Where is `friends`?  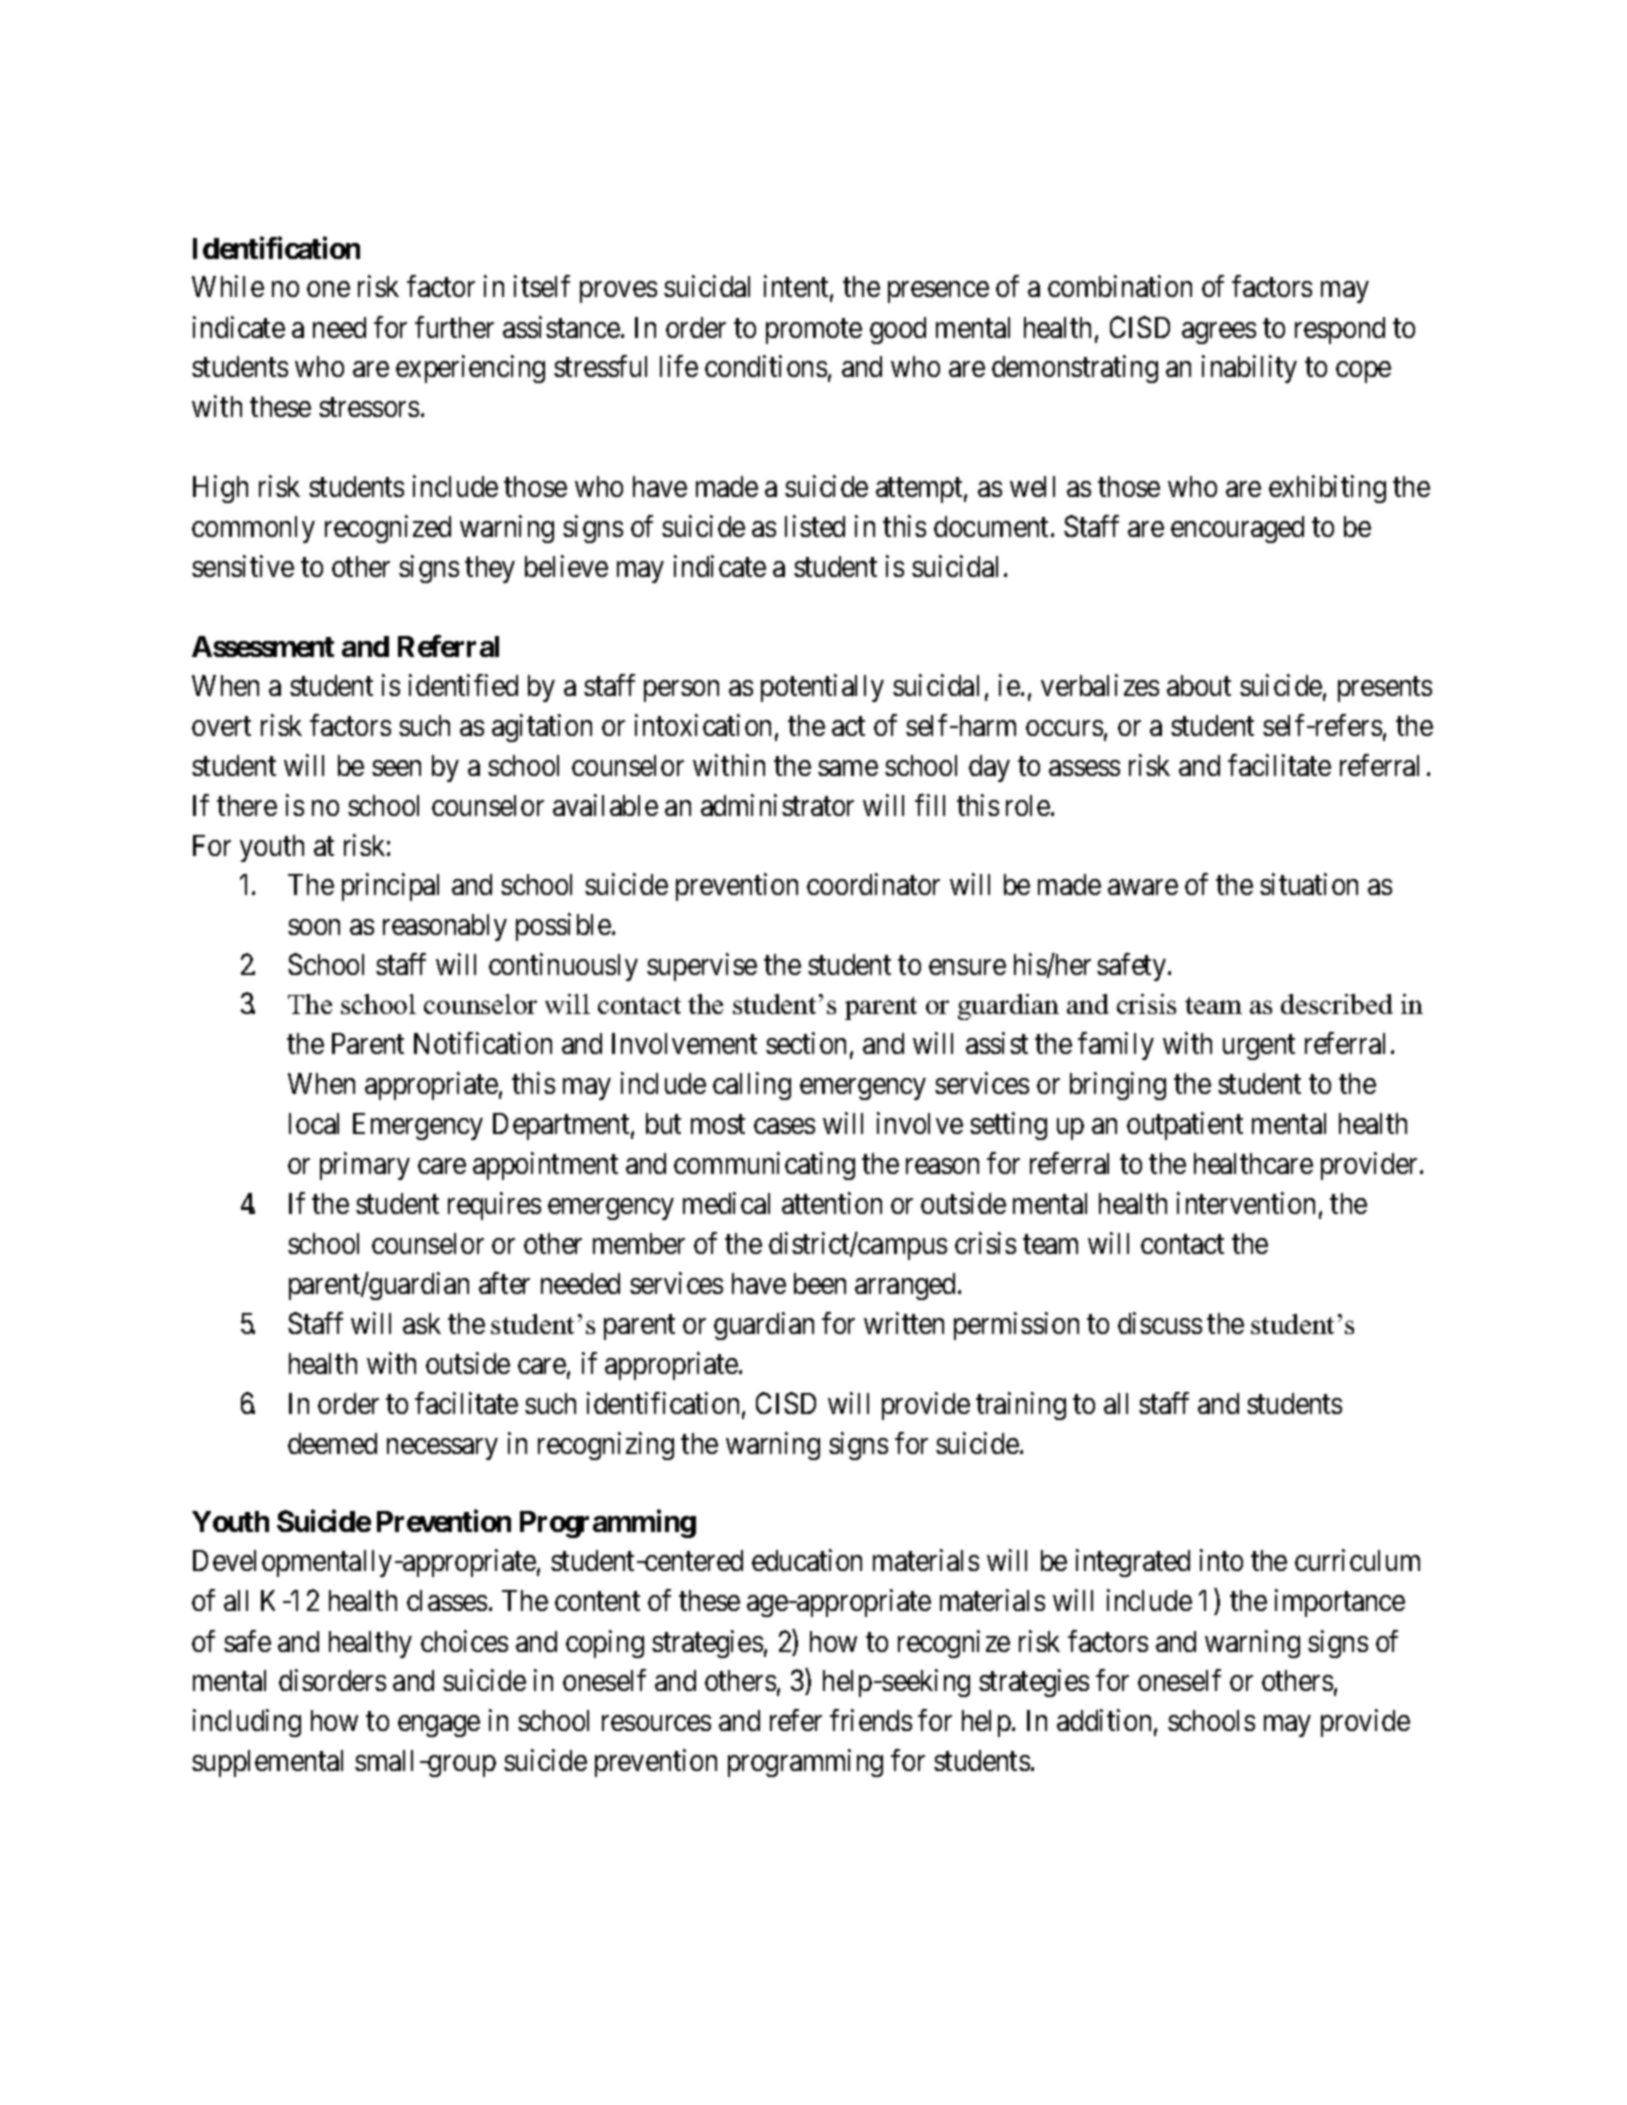 friends is located at coordinates (871, 1720).
